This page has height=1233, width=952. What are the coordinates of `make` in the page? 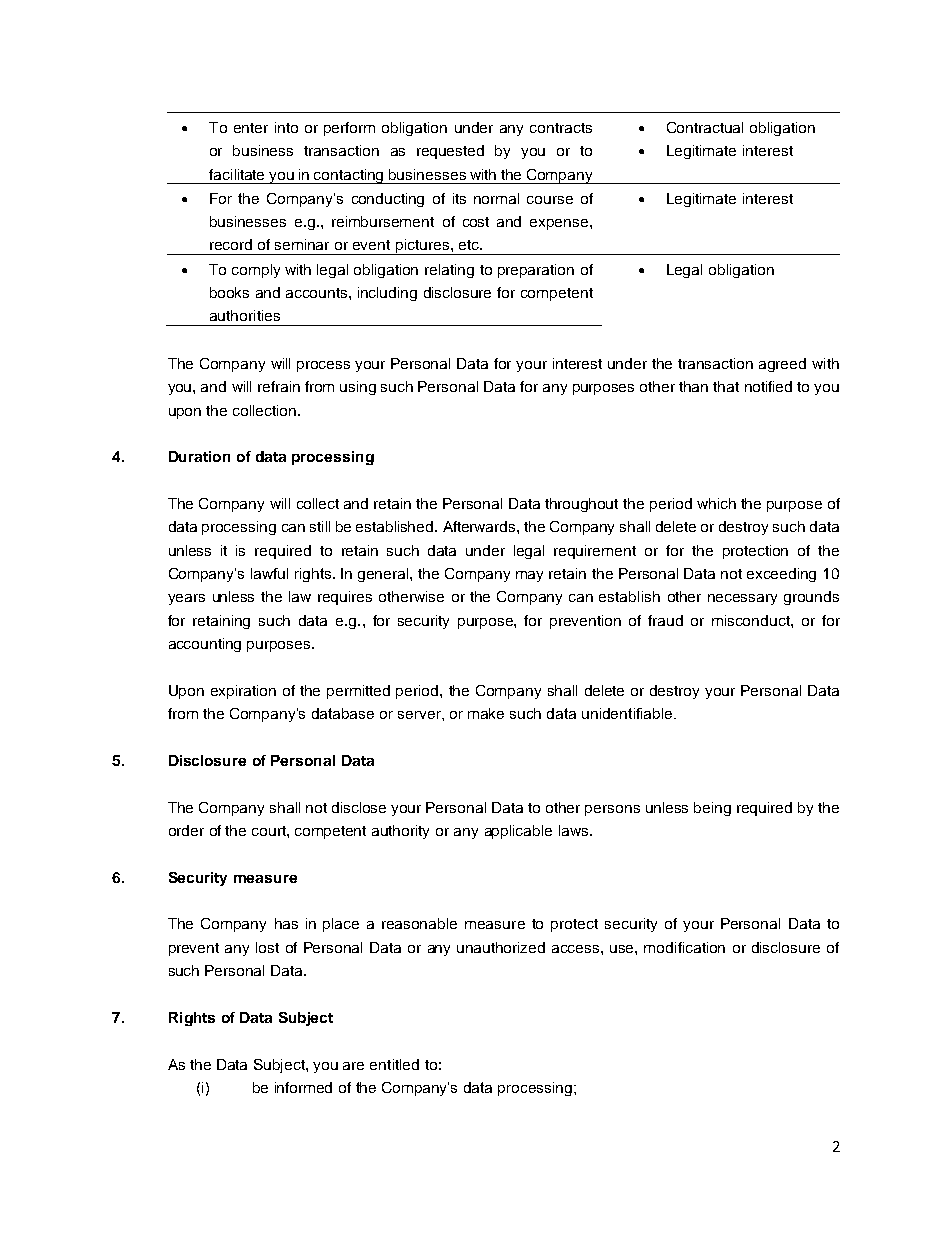 It's located at (486, 713).
